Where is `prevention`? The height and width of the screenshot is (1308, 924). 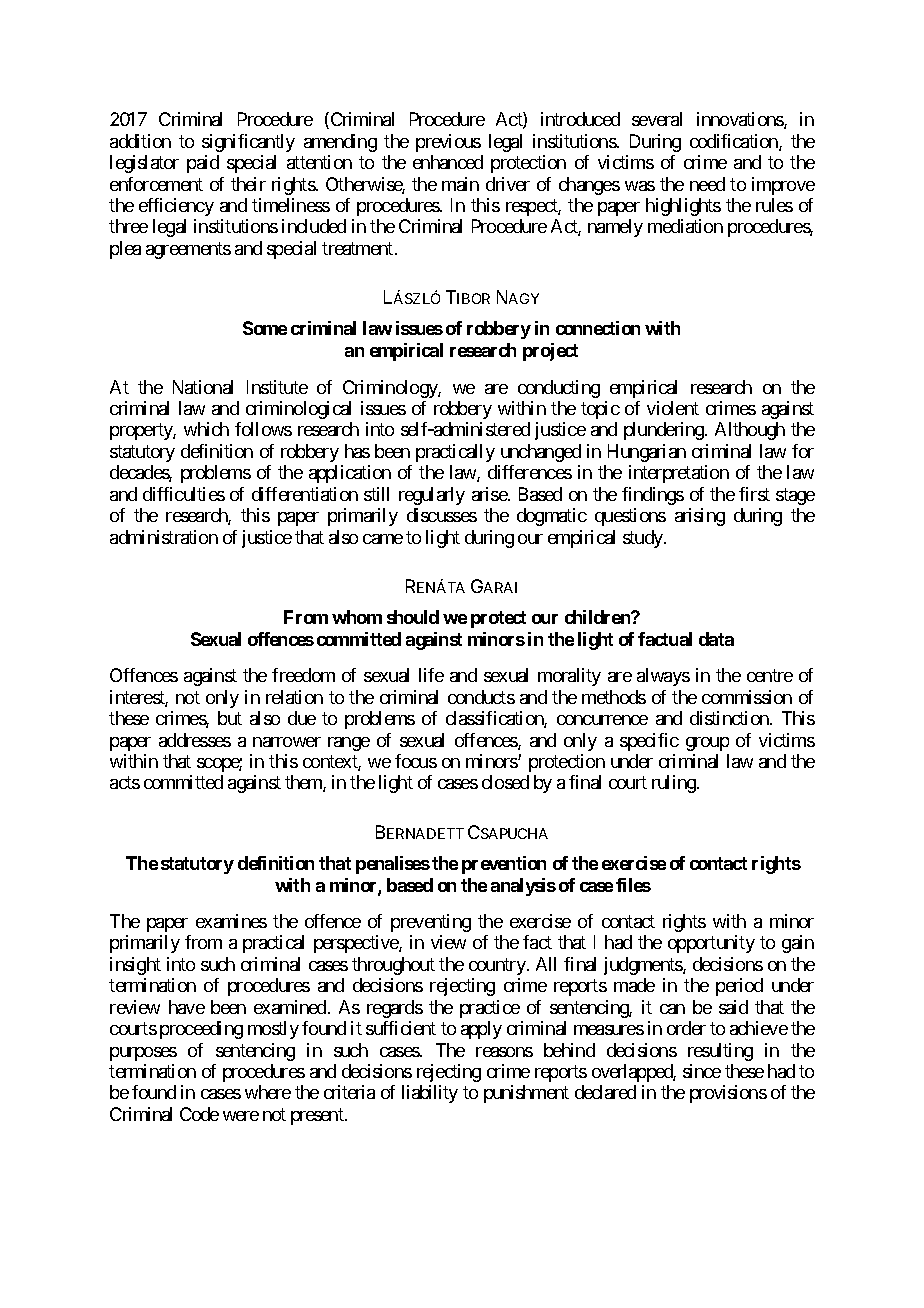 prevention is located at coordinates (504, 865).
